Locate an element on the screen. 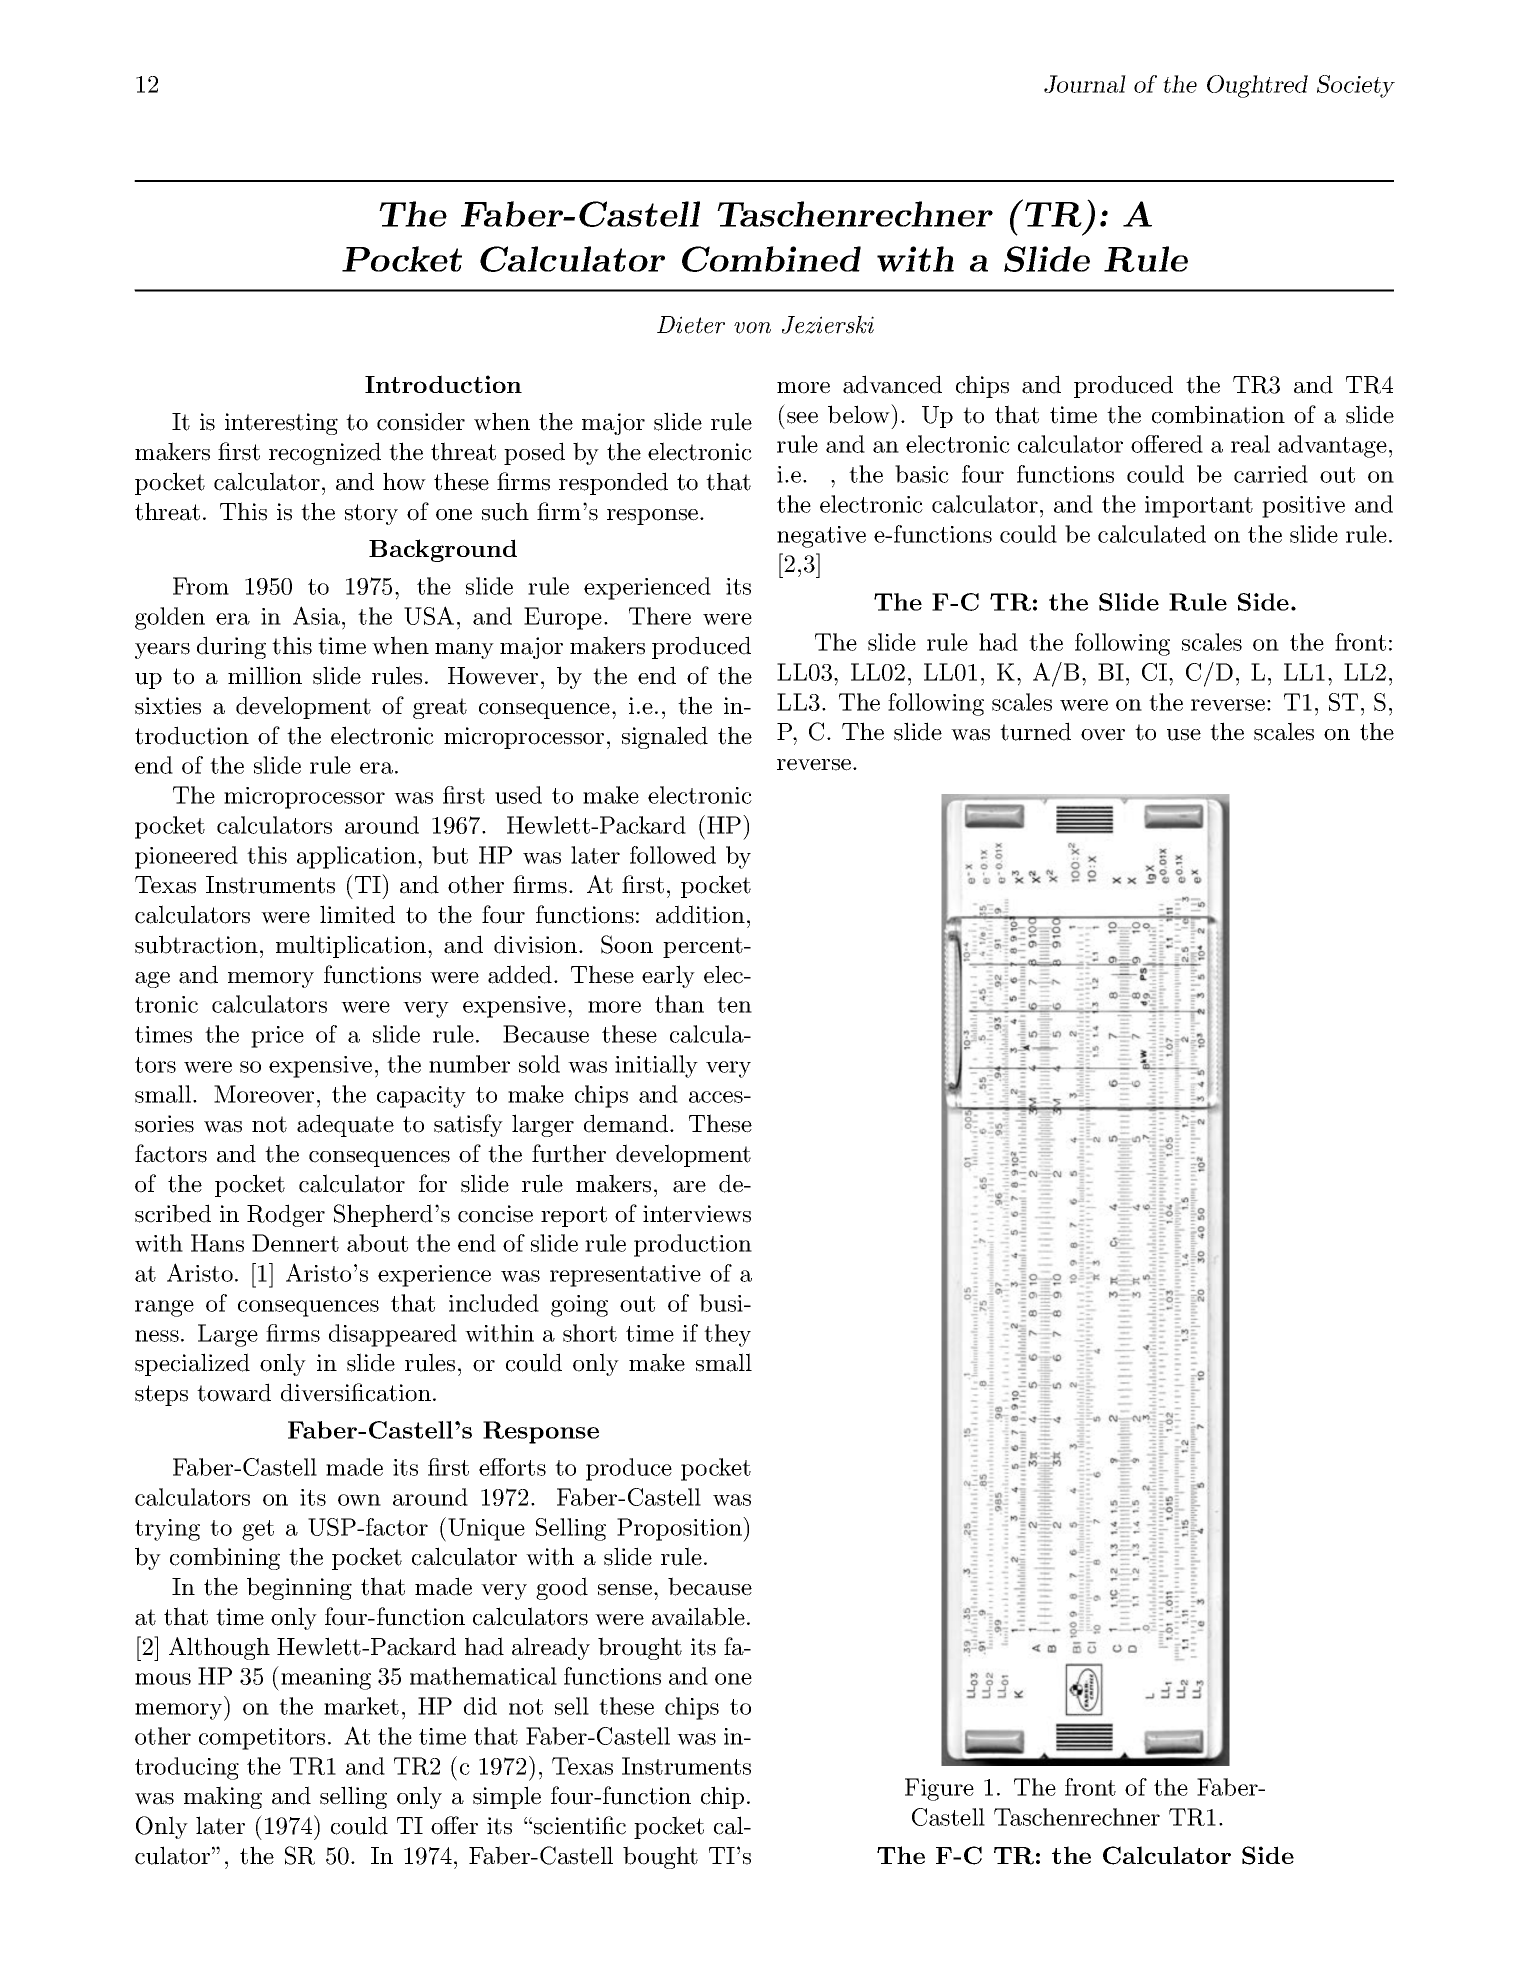 The width and height of the screenshot is (1529, 1979). making is located at coordinates (223, 1797).
